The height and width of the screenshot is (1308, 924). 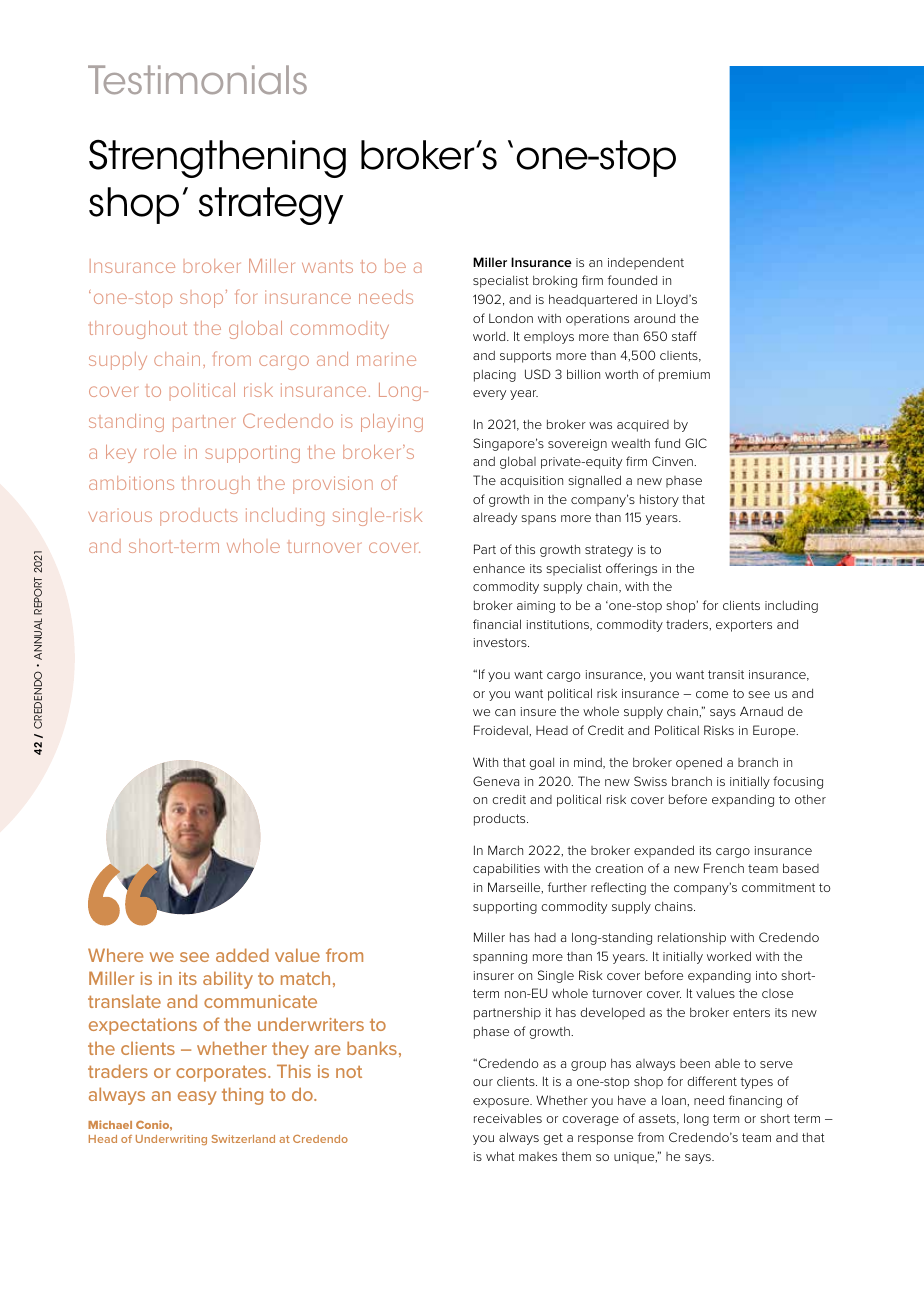 What do you see at coordinates (755, 1101) in the screenshot?
I see `financing` at bounding box center [755, 1101].
